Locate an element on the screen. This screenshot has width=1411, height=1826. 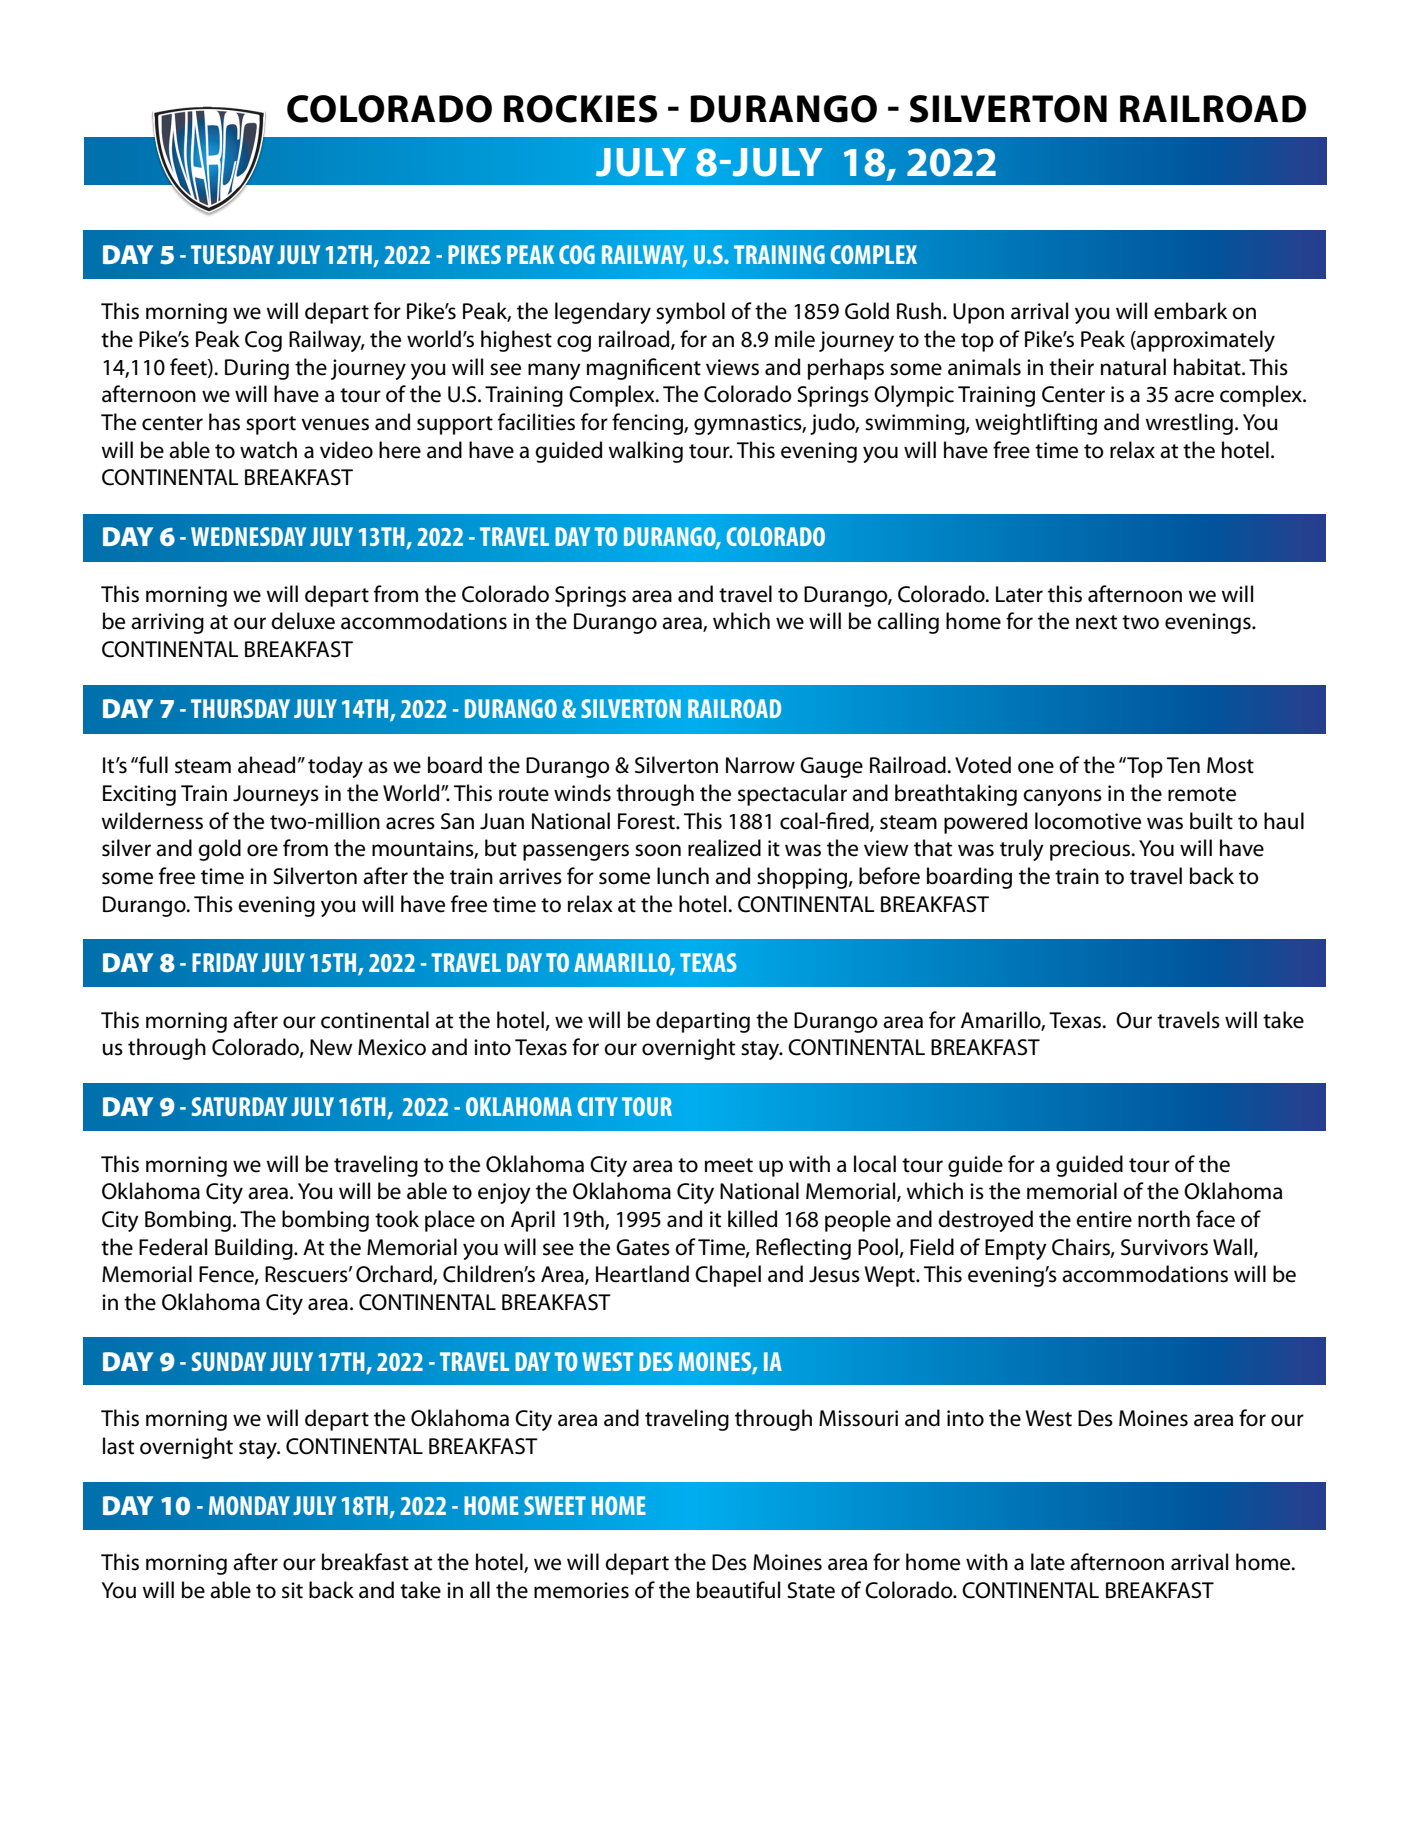
next is located at coordinates (1096, 622).
